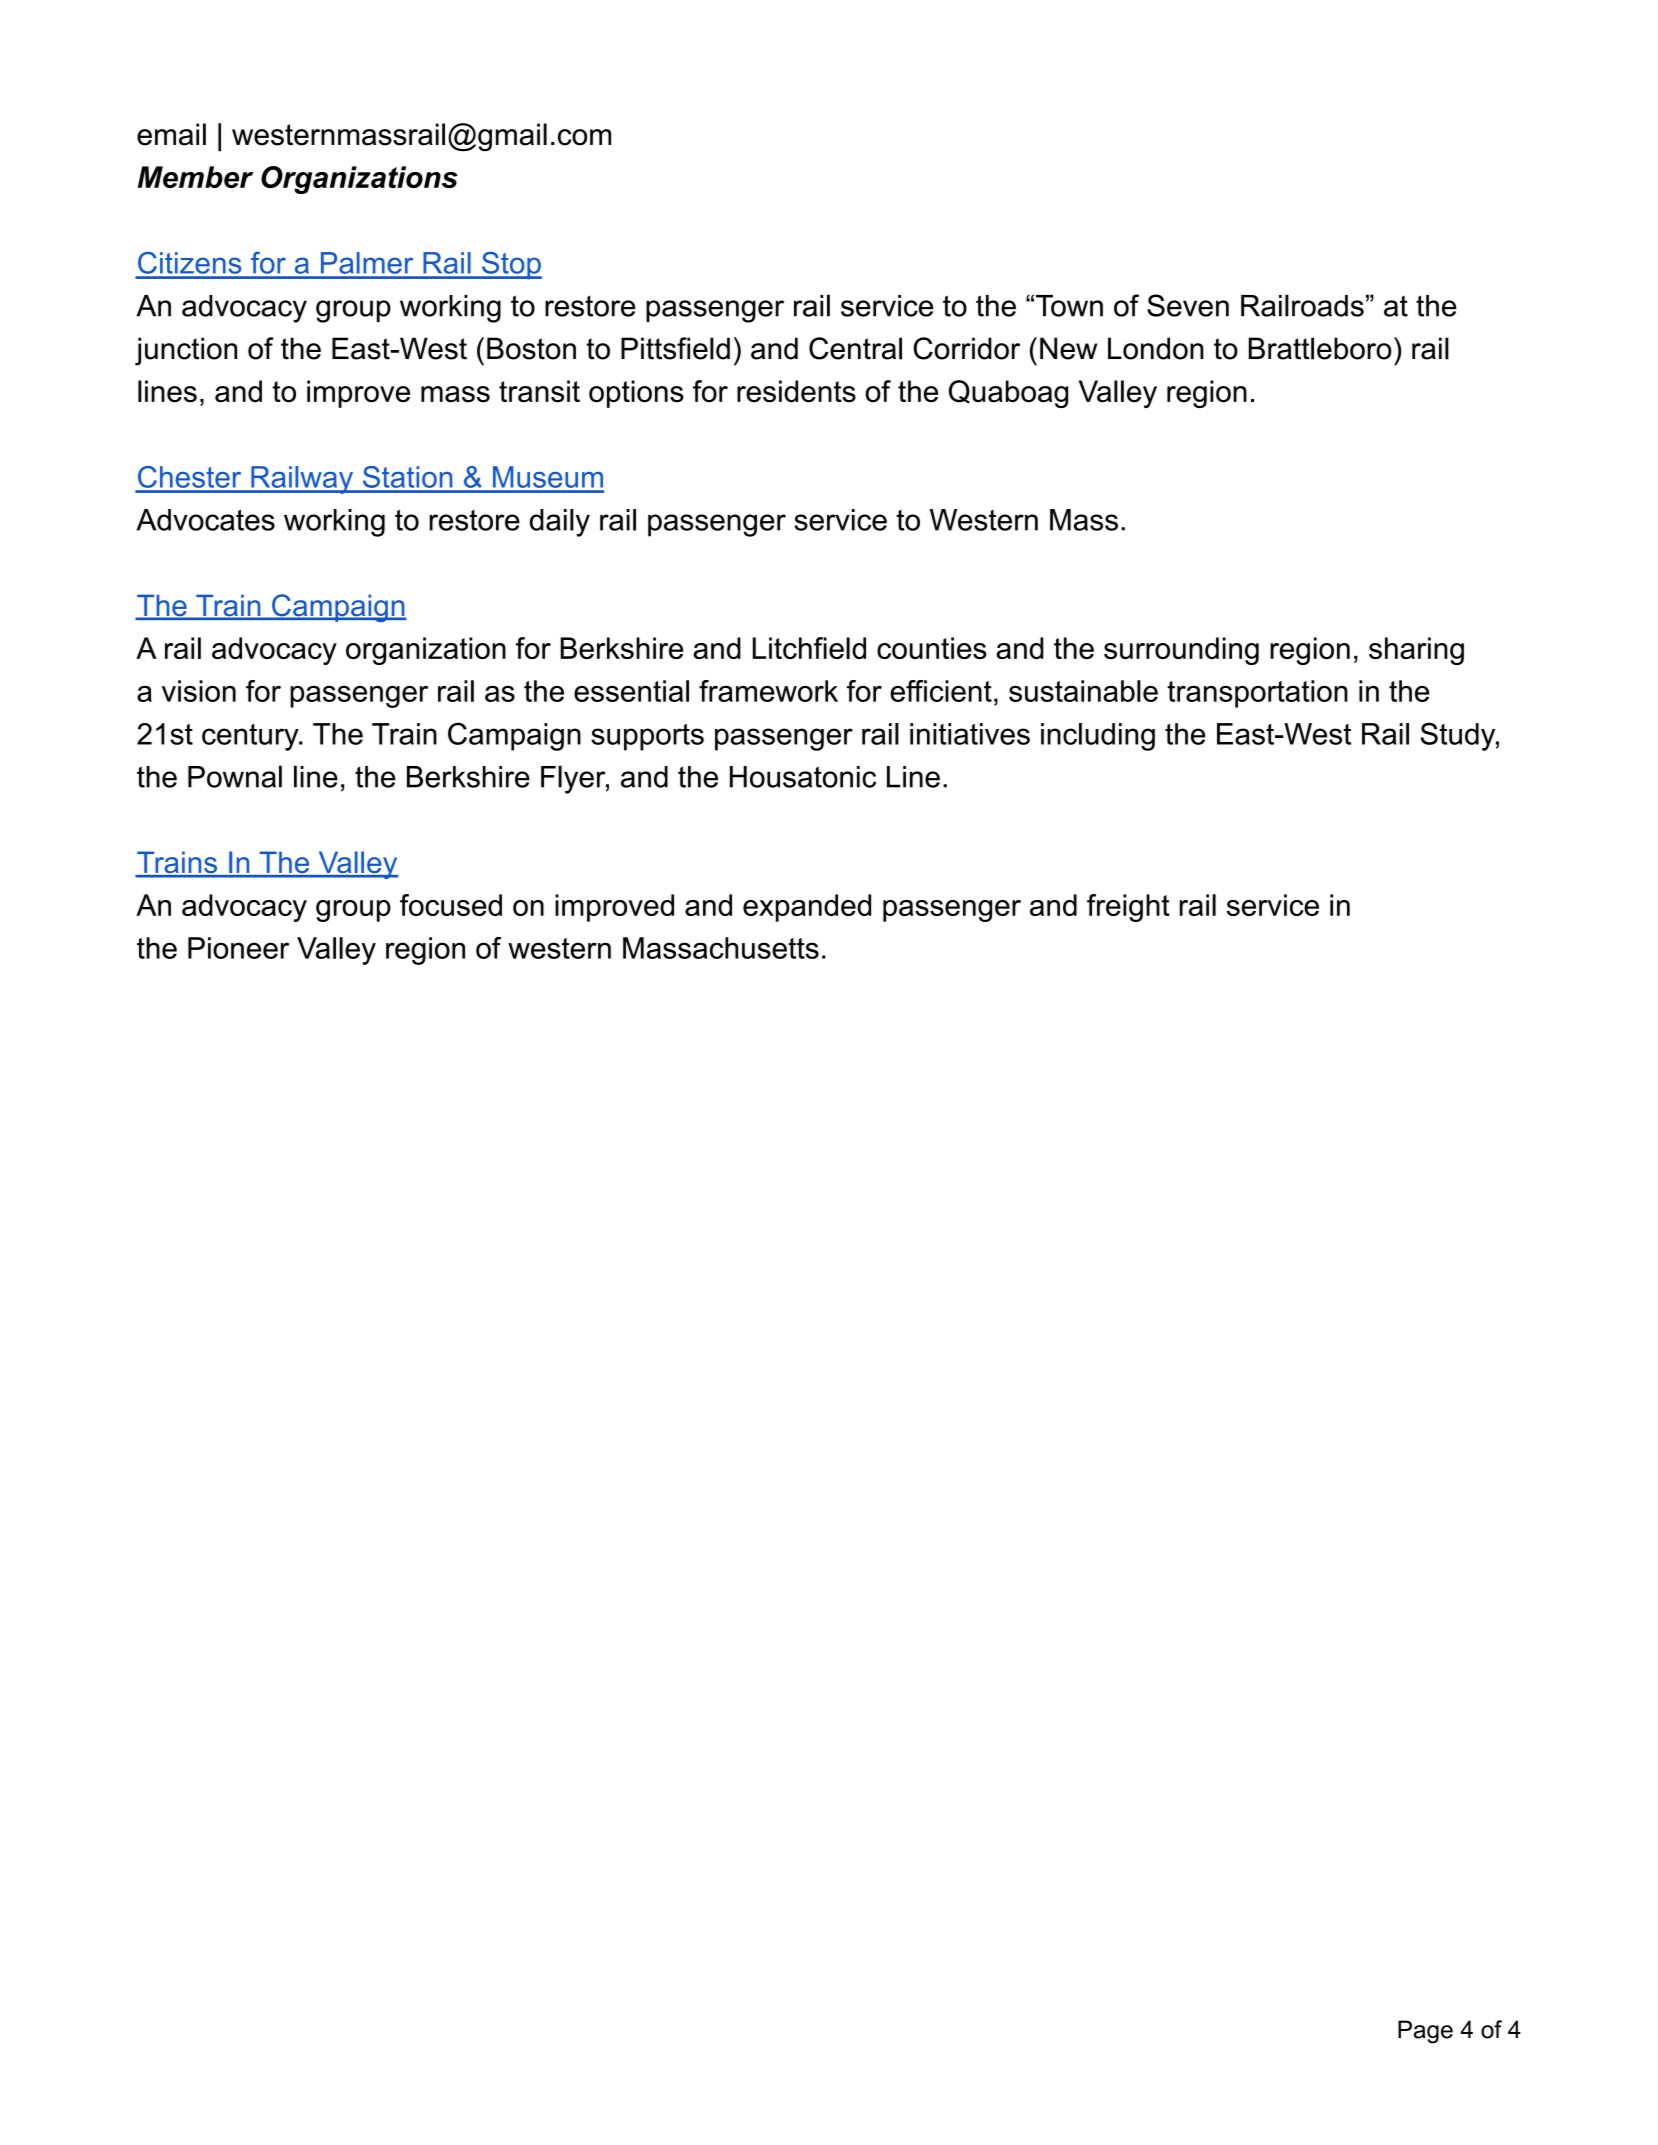 The height and width of the screenshot is (2145, 1658). I want to click on Seven, so click(1188, 305).
